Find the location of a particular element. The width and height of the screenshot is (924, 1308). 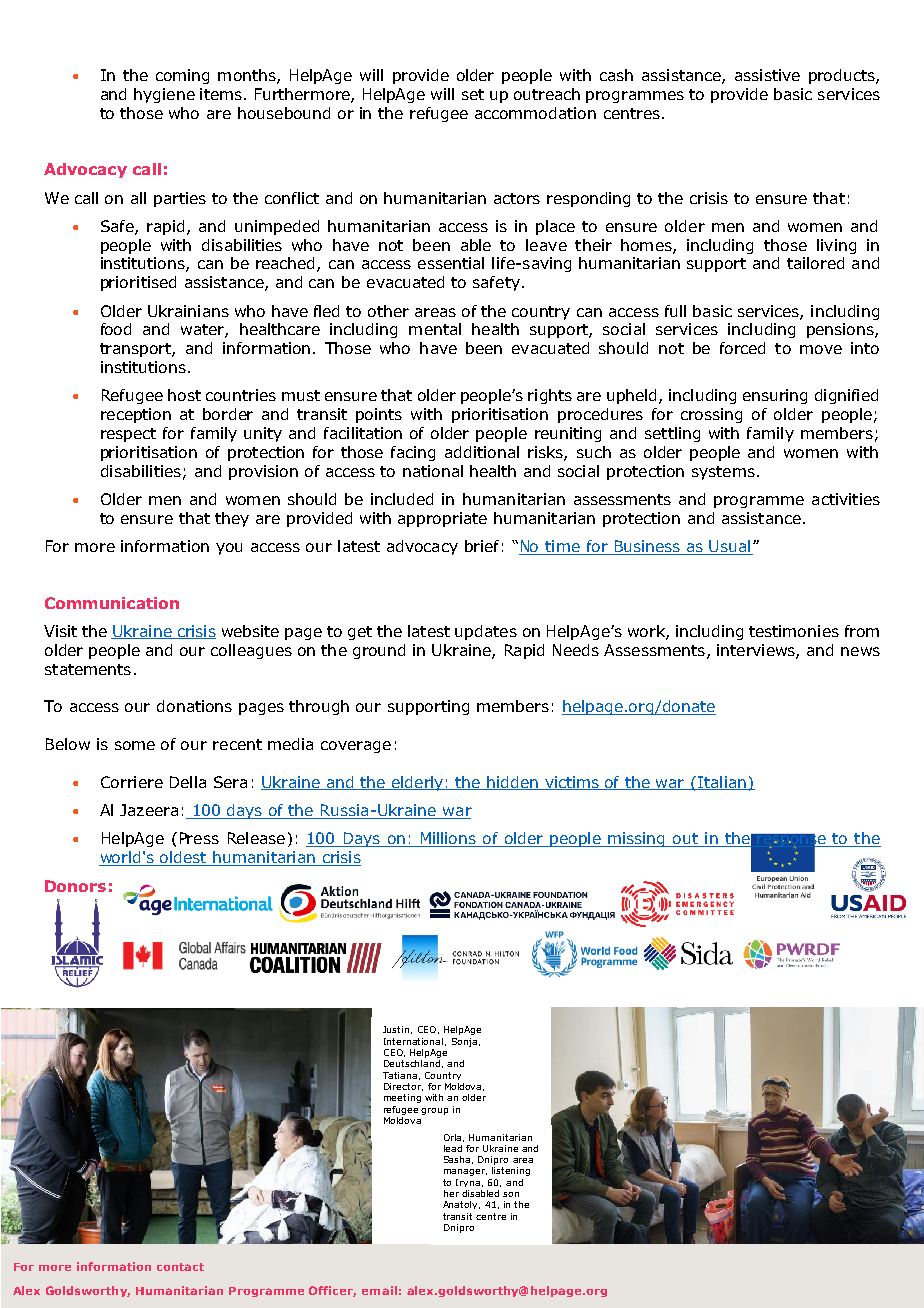

Sonja is located at coordinates (464, 1042).
